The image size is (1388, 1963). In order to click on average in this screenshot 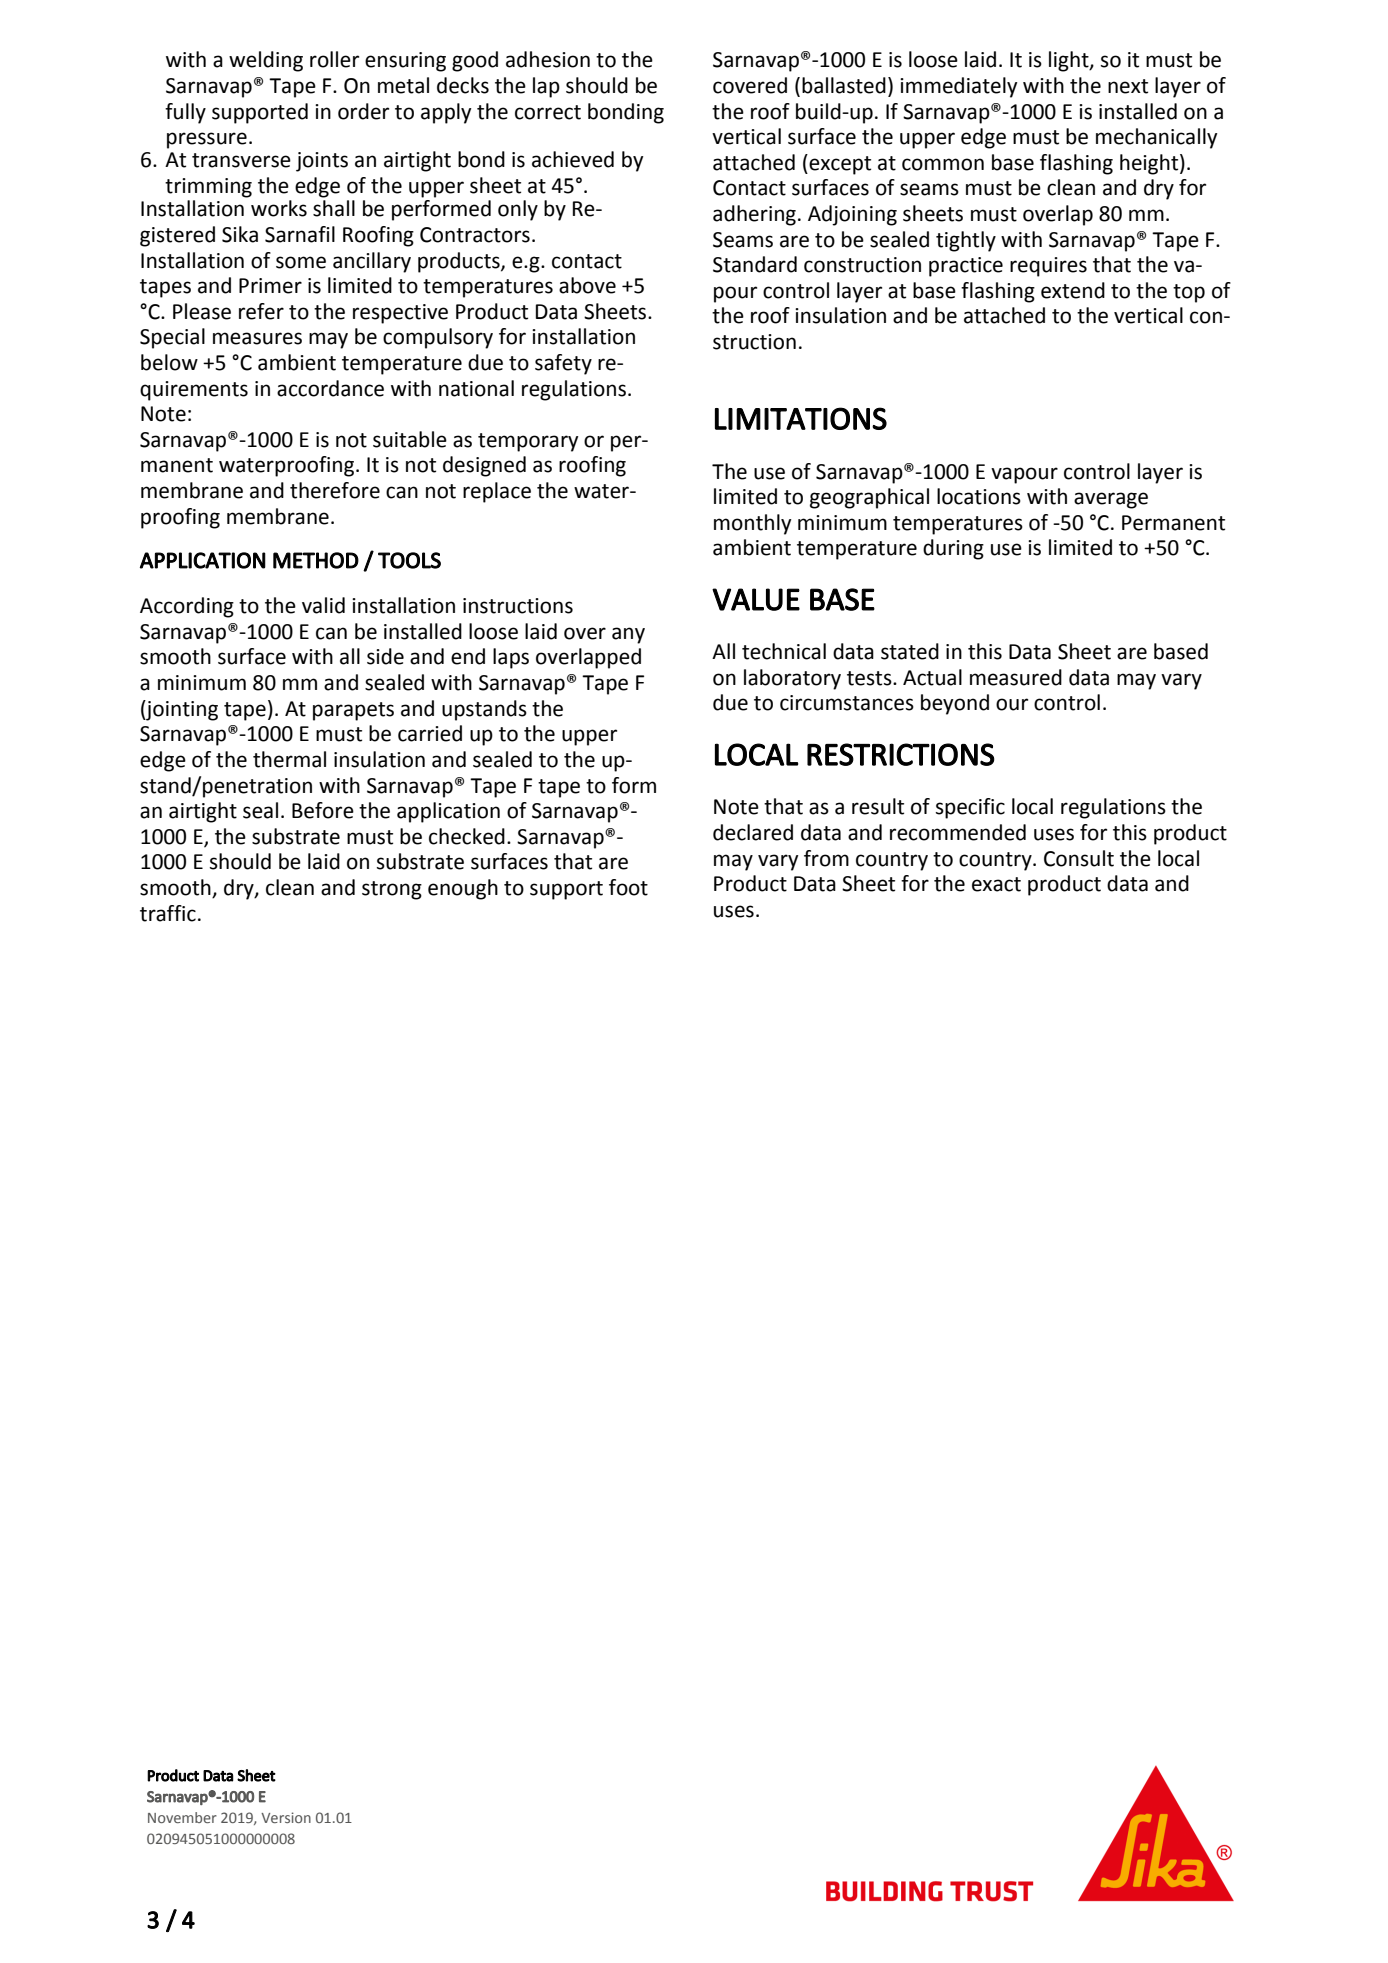, I will do `click(1111, 500)`.
